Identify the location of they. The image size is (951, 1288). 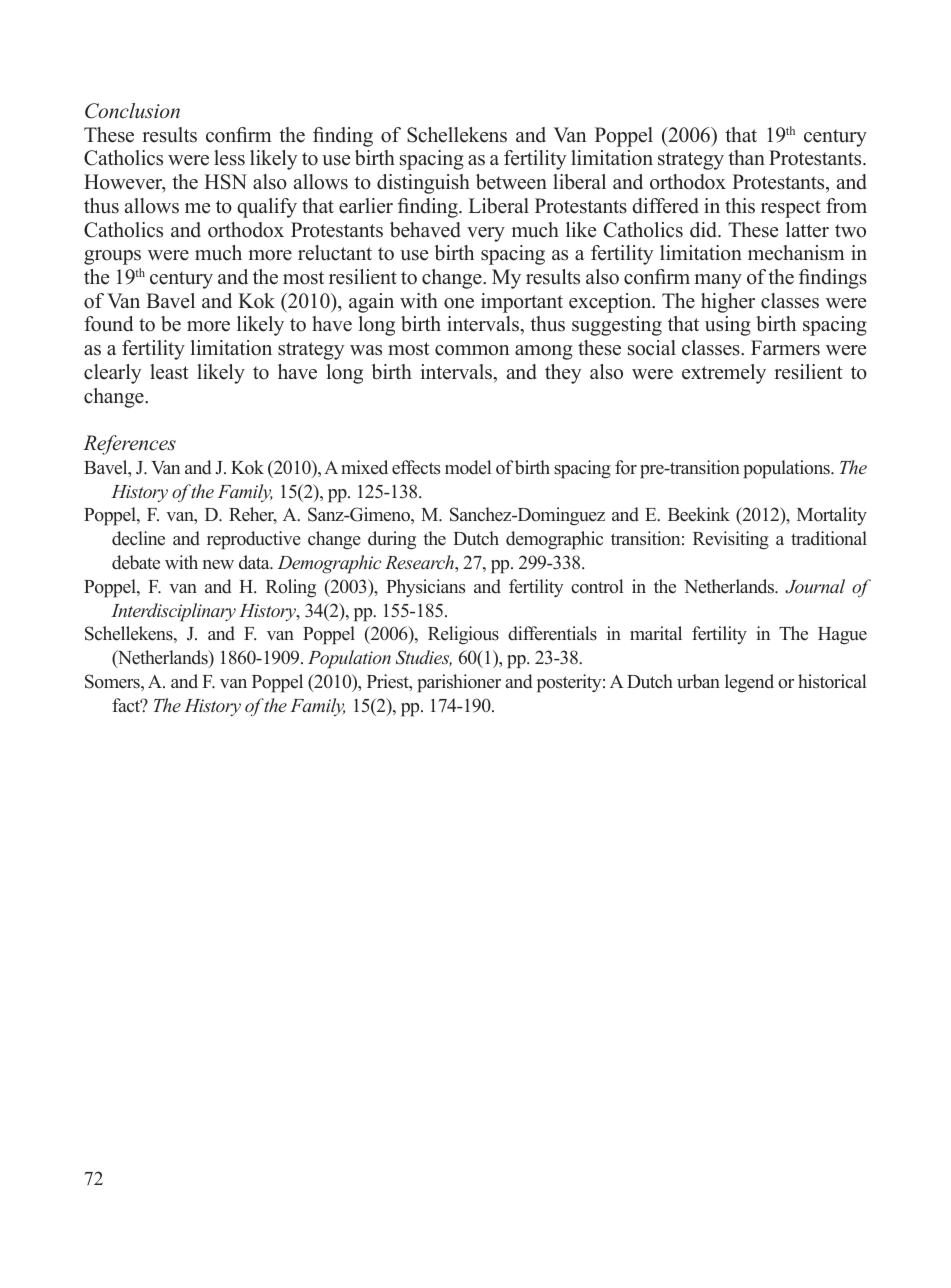
(563, 374).
